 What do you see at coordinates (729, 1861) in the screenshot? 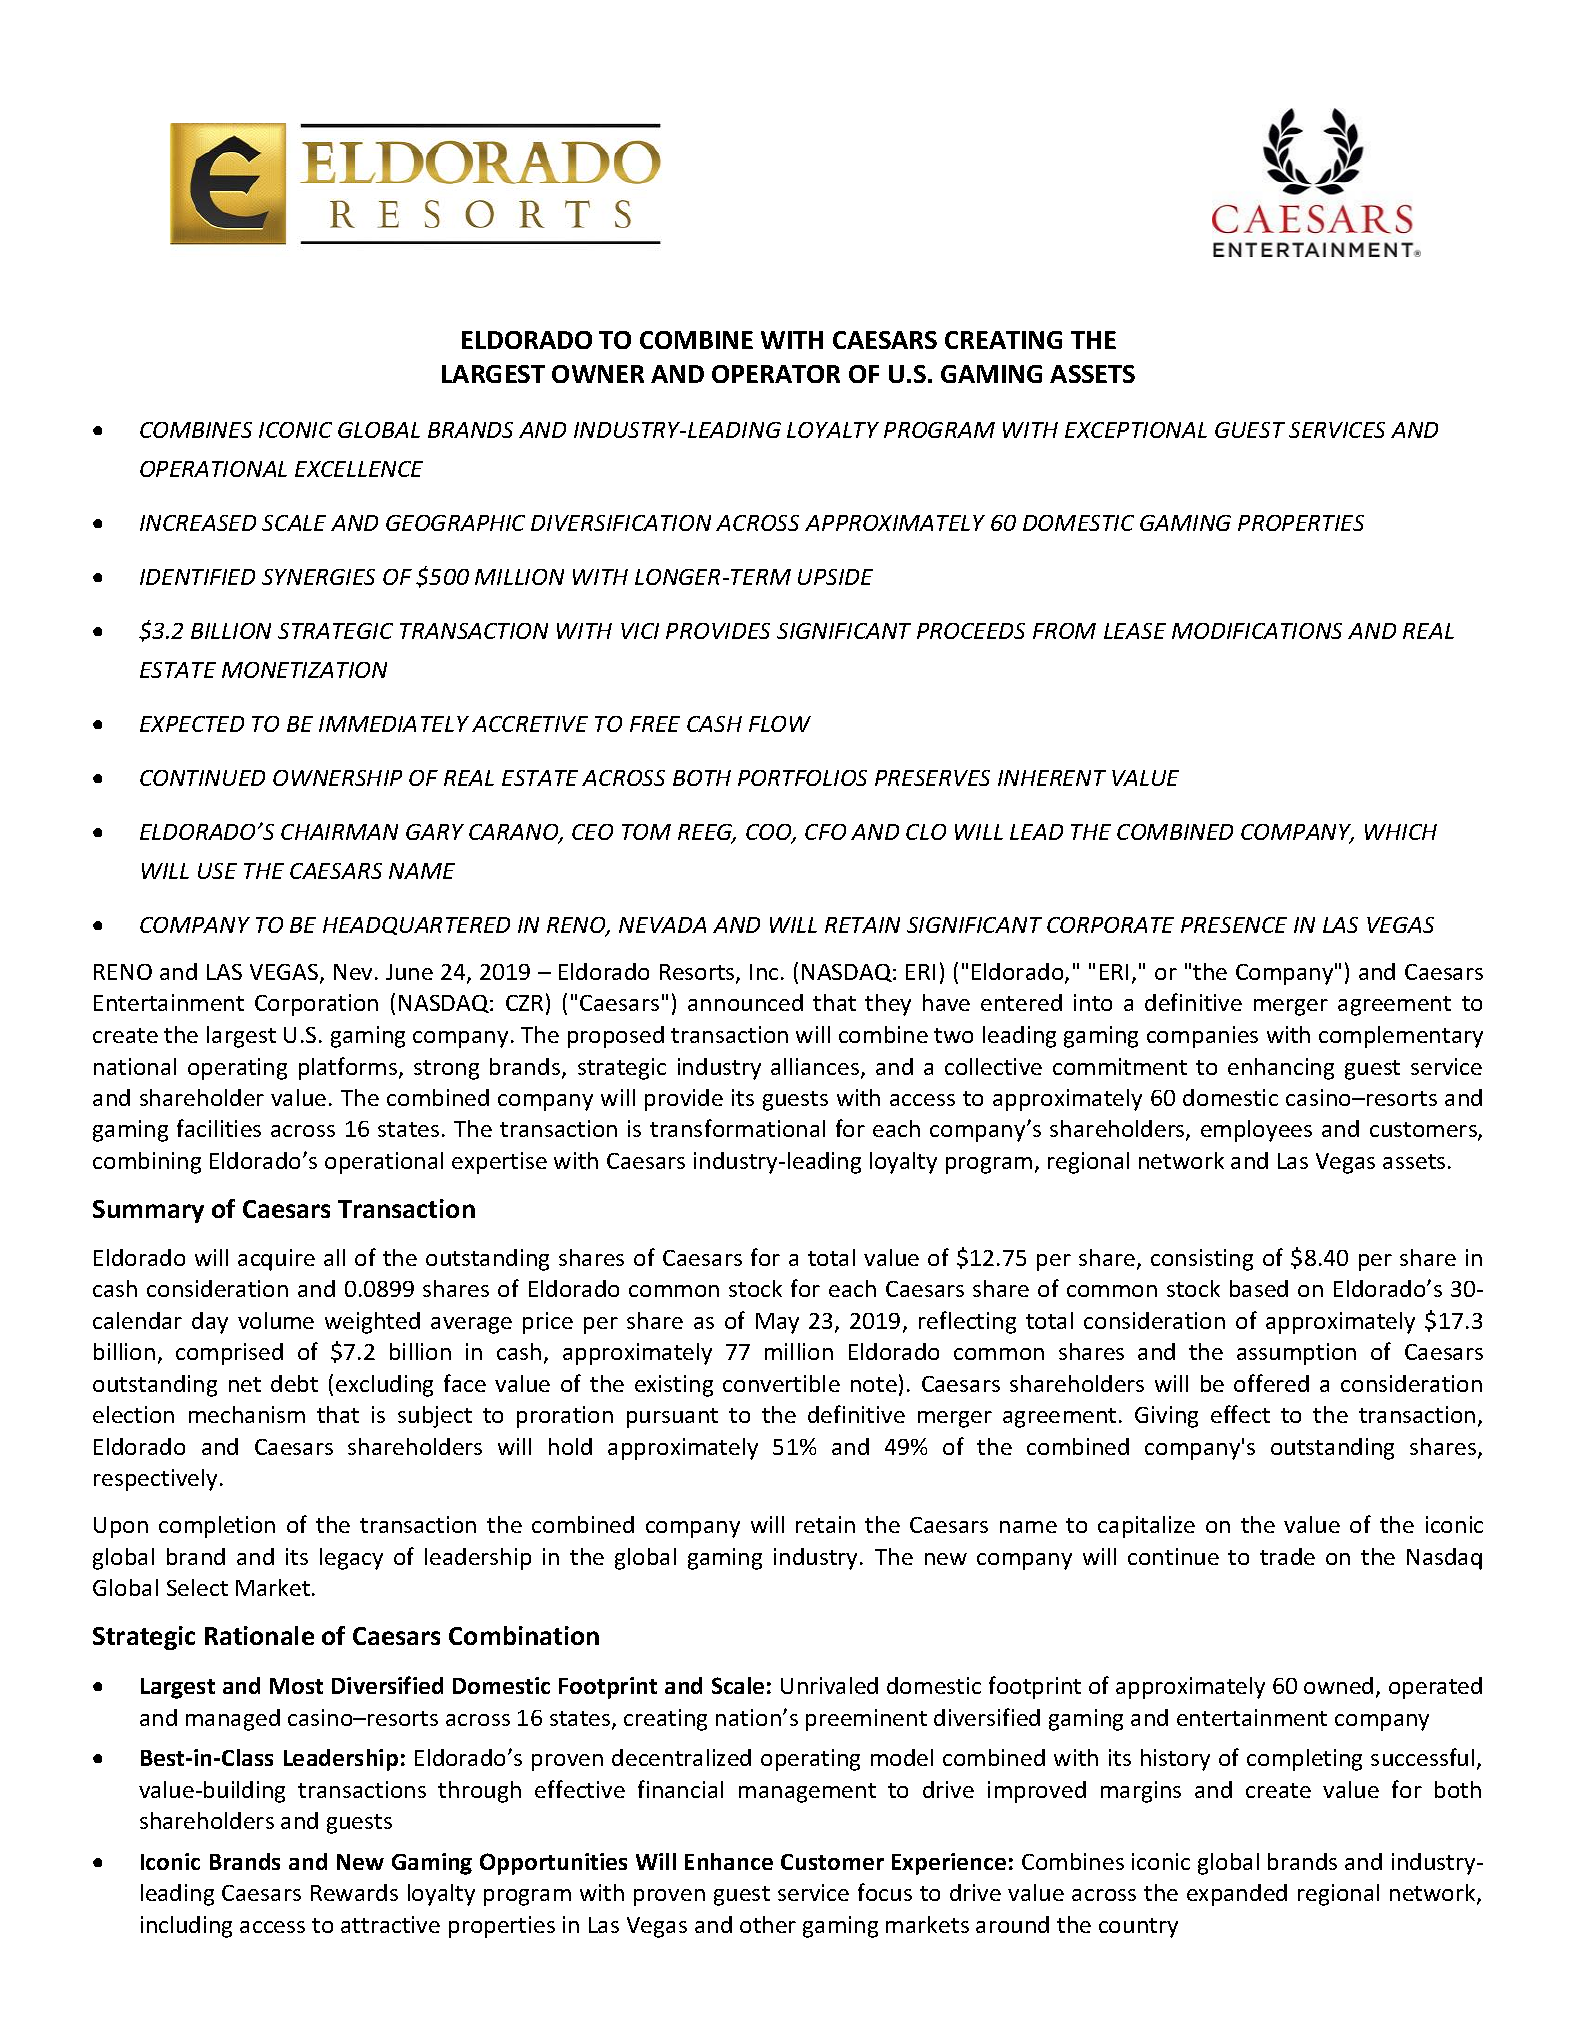
I see `Enhance` at bounding box center [729, 1861].
